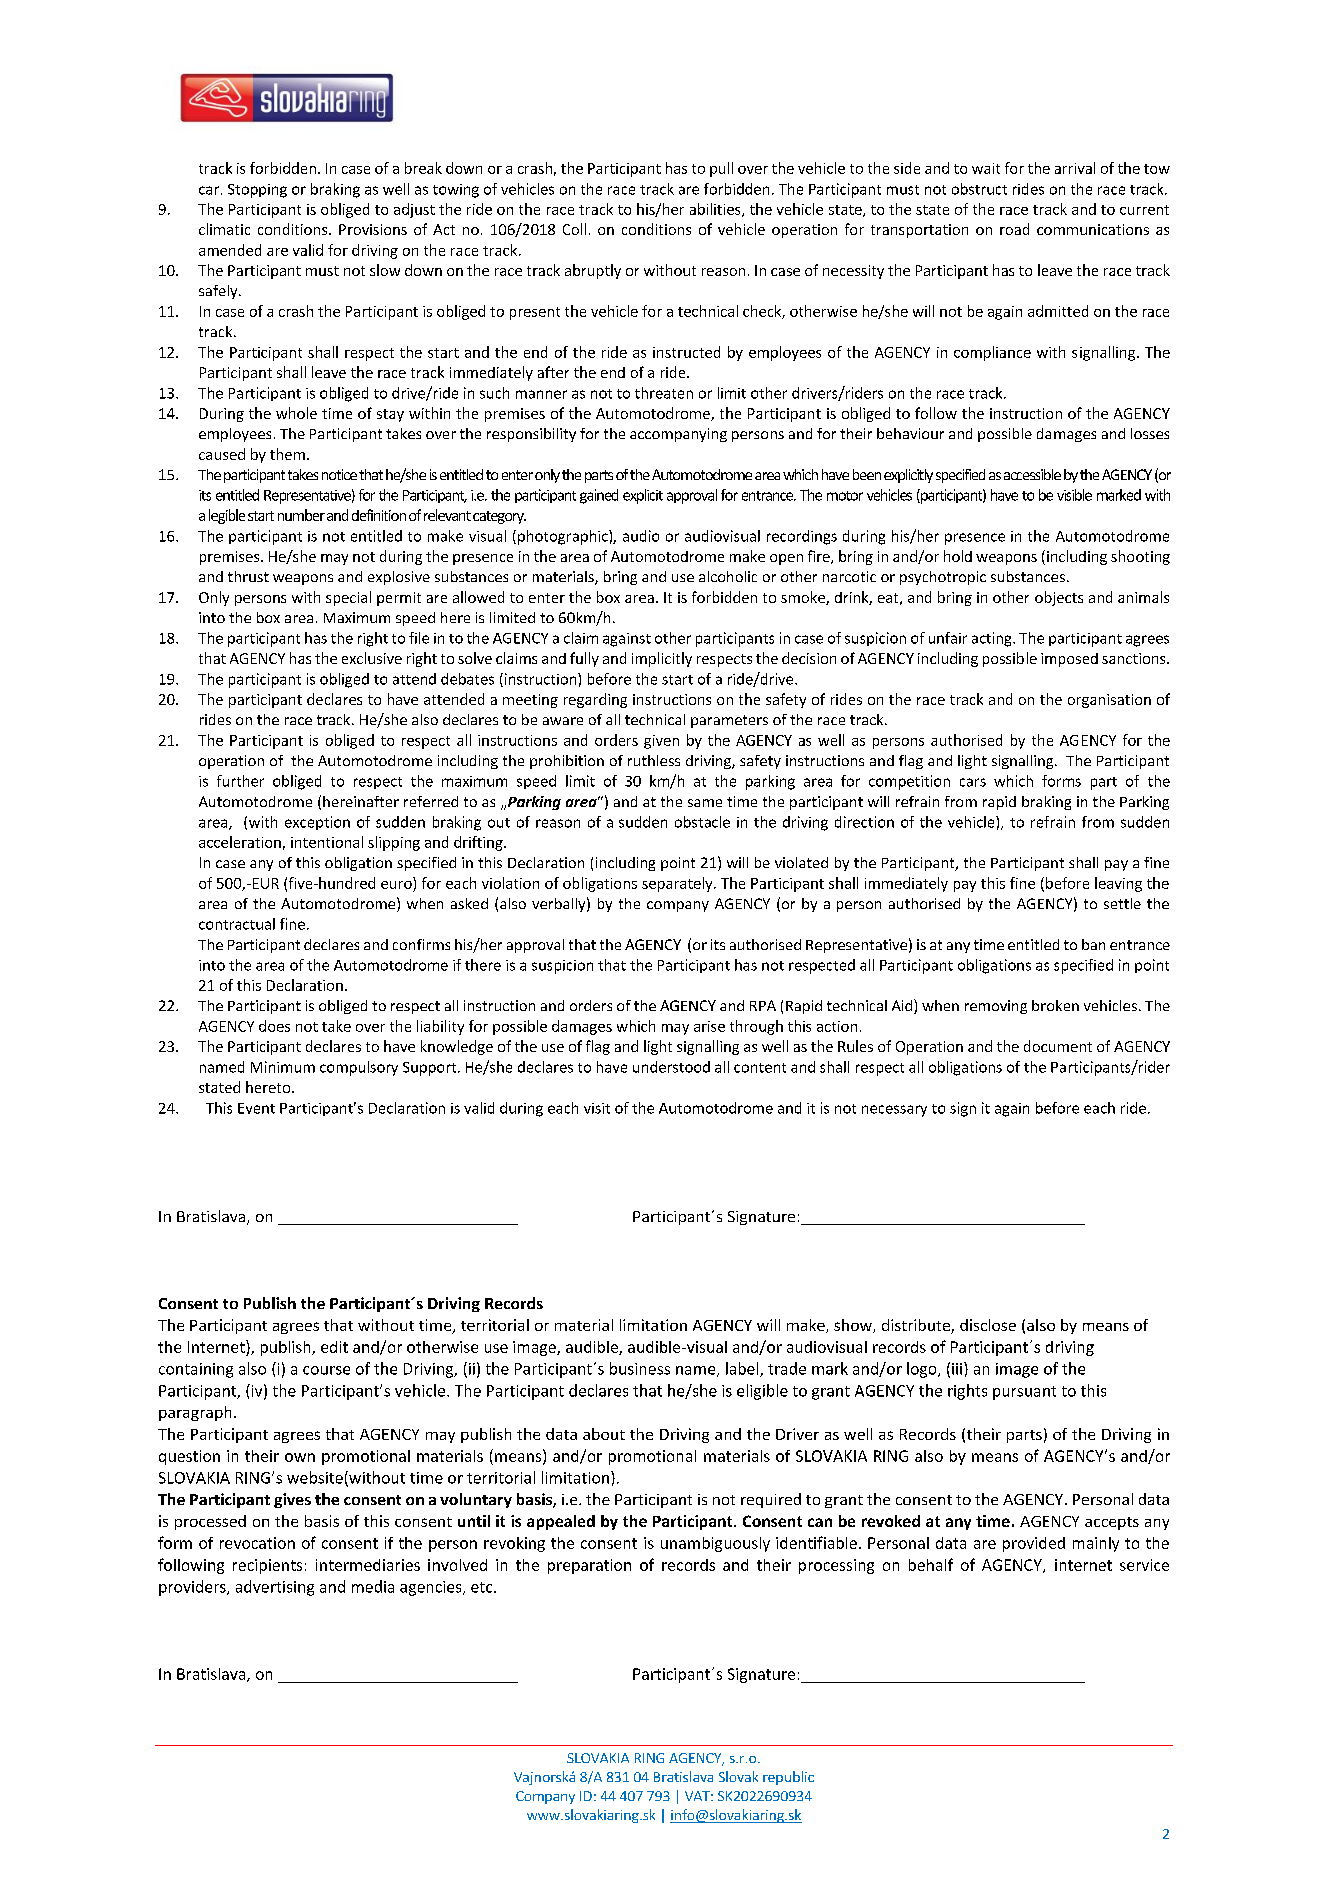 Image resolution: width=1328 pixels, height=1878 pixels. I want to click on Stopping, so click(257, 191).
